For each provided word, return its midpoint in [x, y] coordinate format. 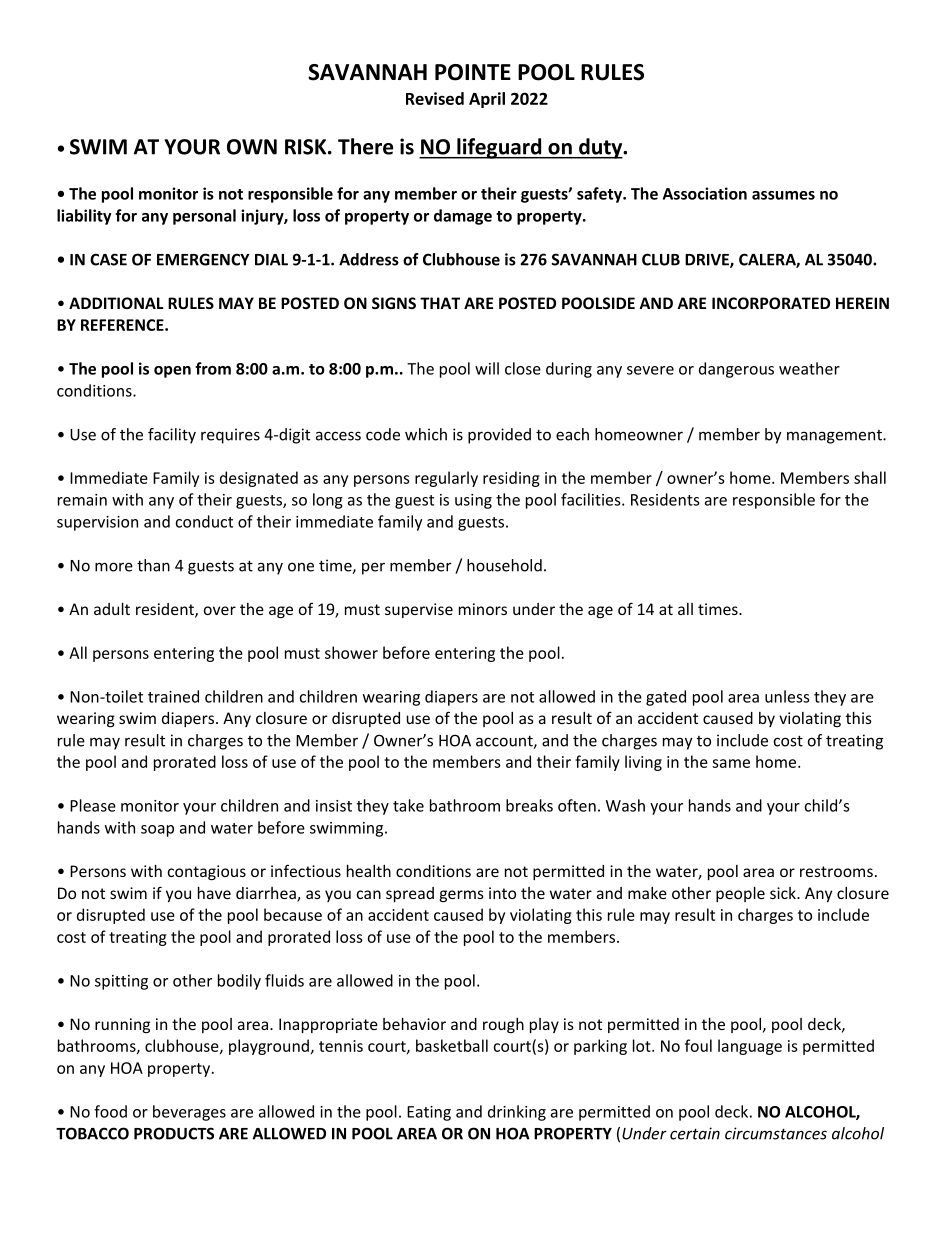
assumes [783, 195]
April [487, 100]
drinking [517, 1113]
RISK [307, 147]
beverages [189, 1113]
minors [483, 609]
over [220, 610]
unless [787, 696]
